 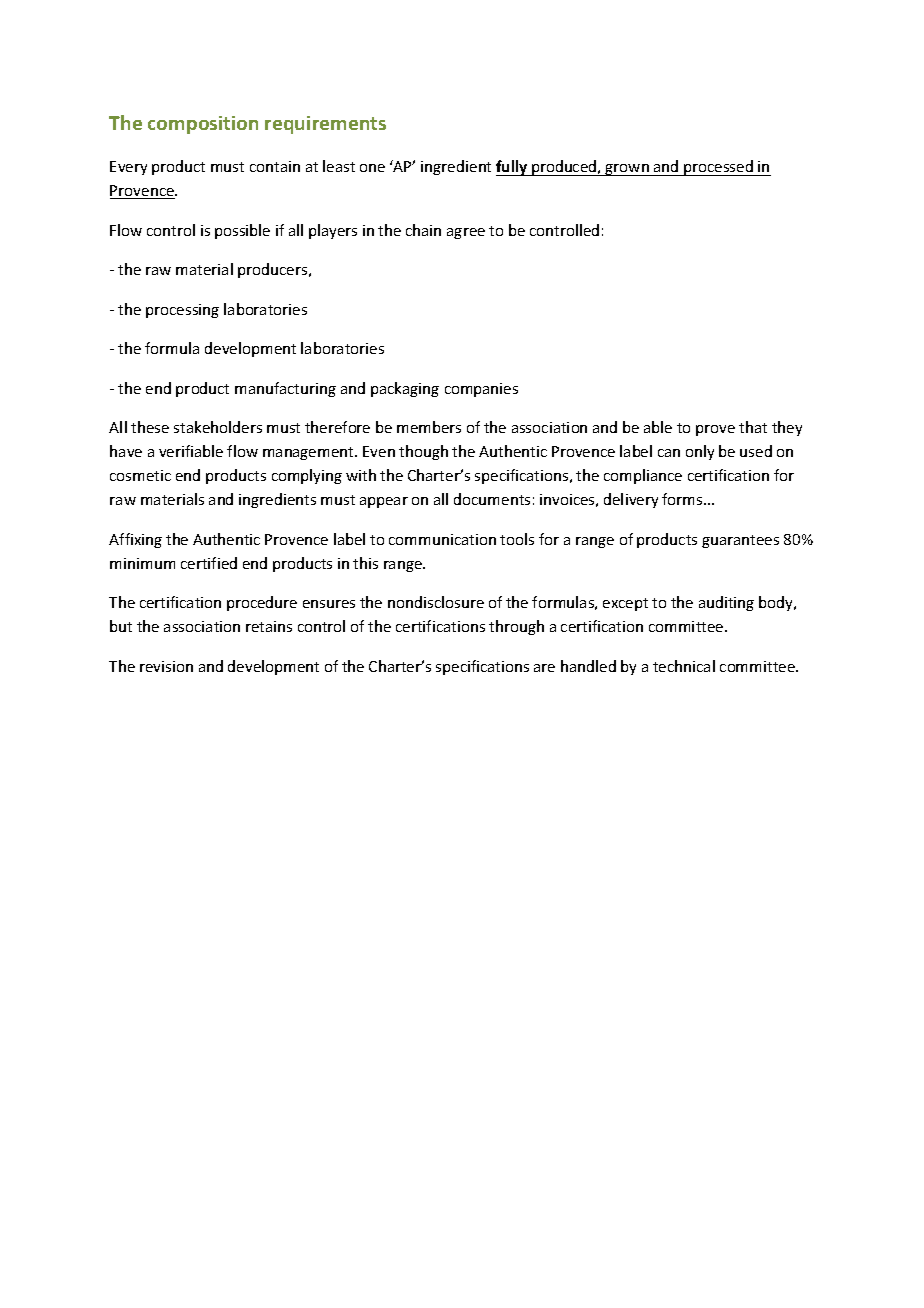 I want to click on fully, so click(x=513, y=168).
